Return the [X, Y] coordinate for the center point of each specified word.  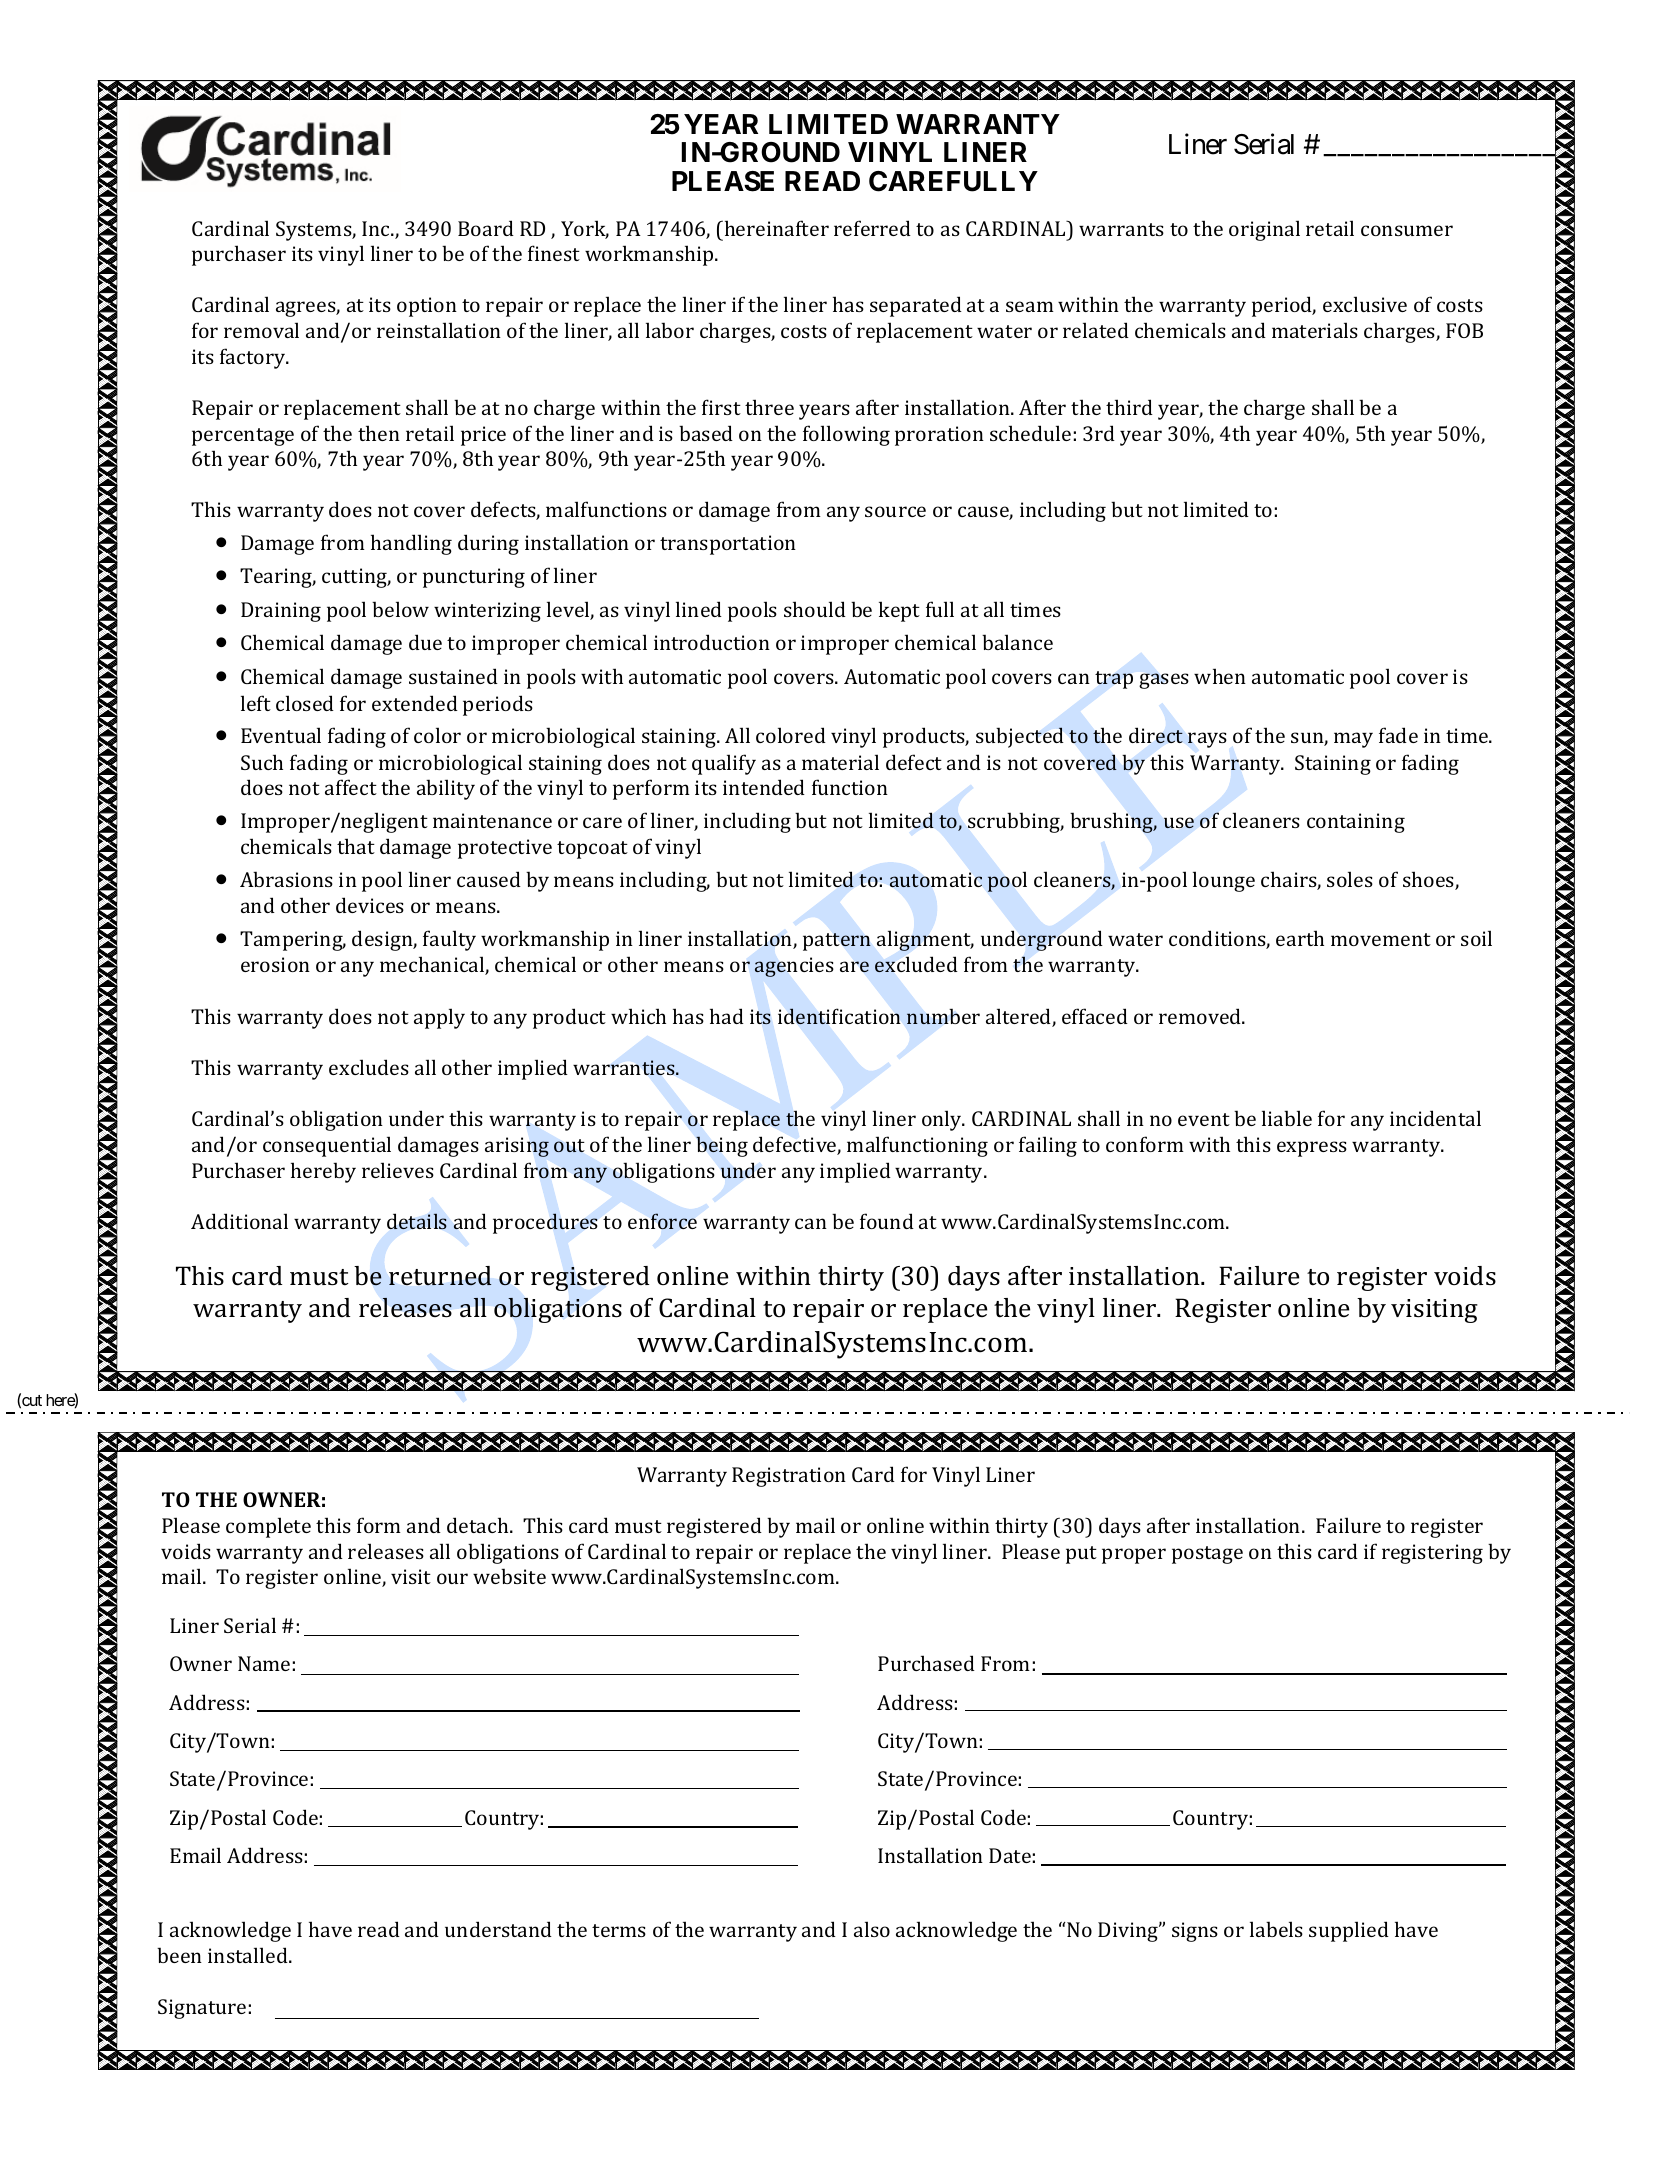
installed [249, 1955]
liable [1287, 1118]
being [722, 1146]
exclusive [1365, 304]
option [427, 307]
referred [872, 228]
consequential [327, 1146]
